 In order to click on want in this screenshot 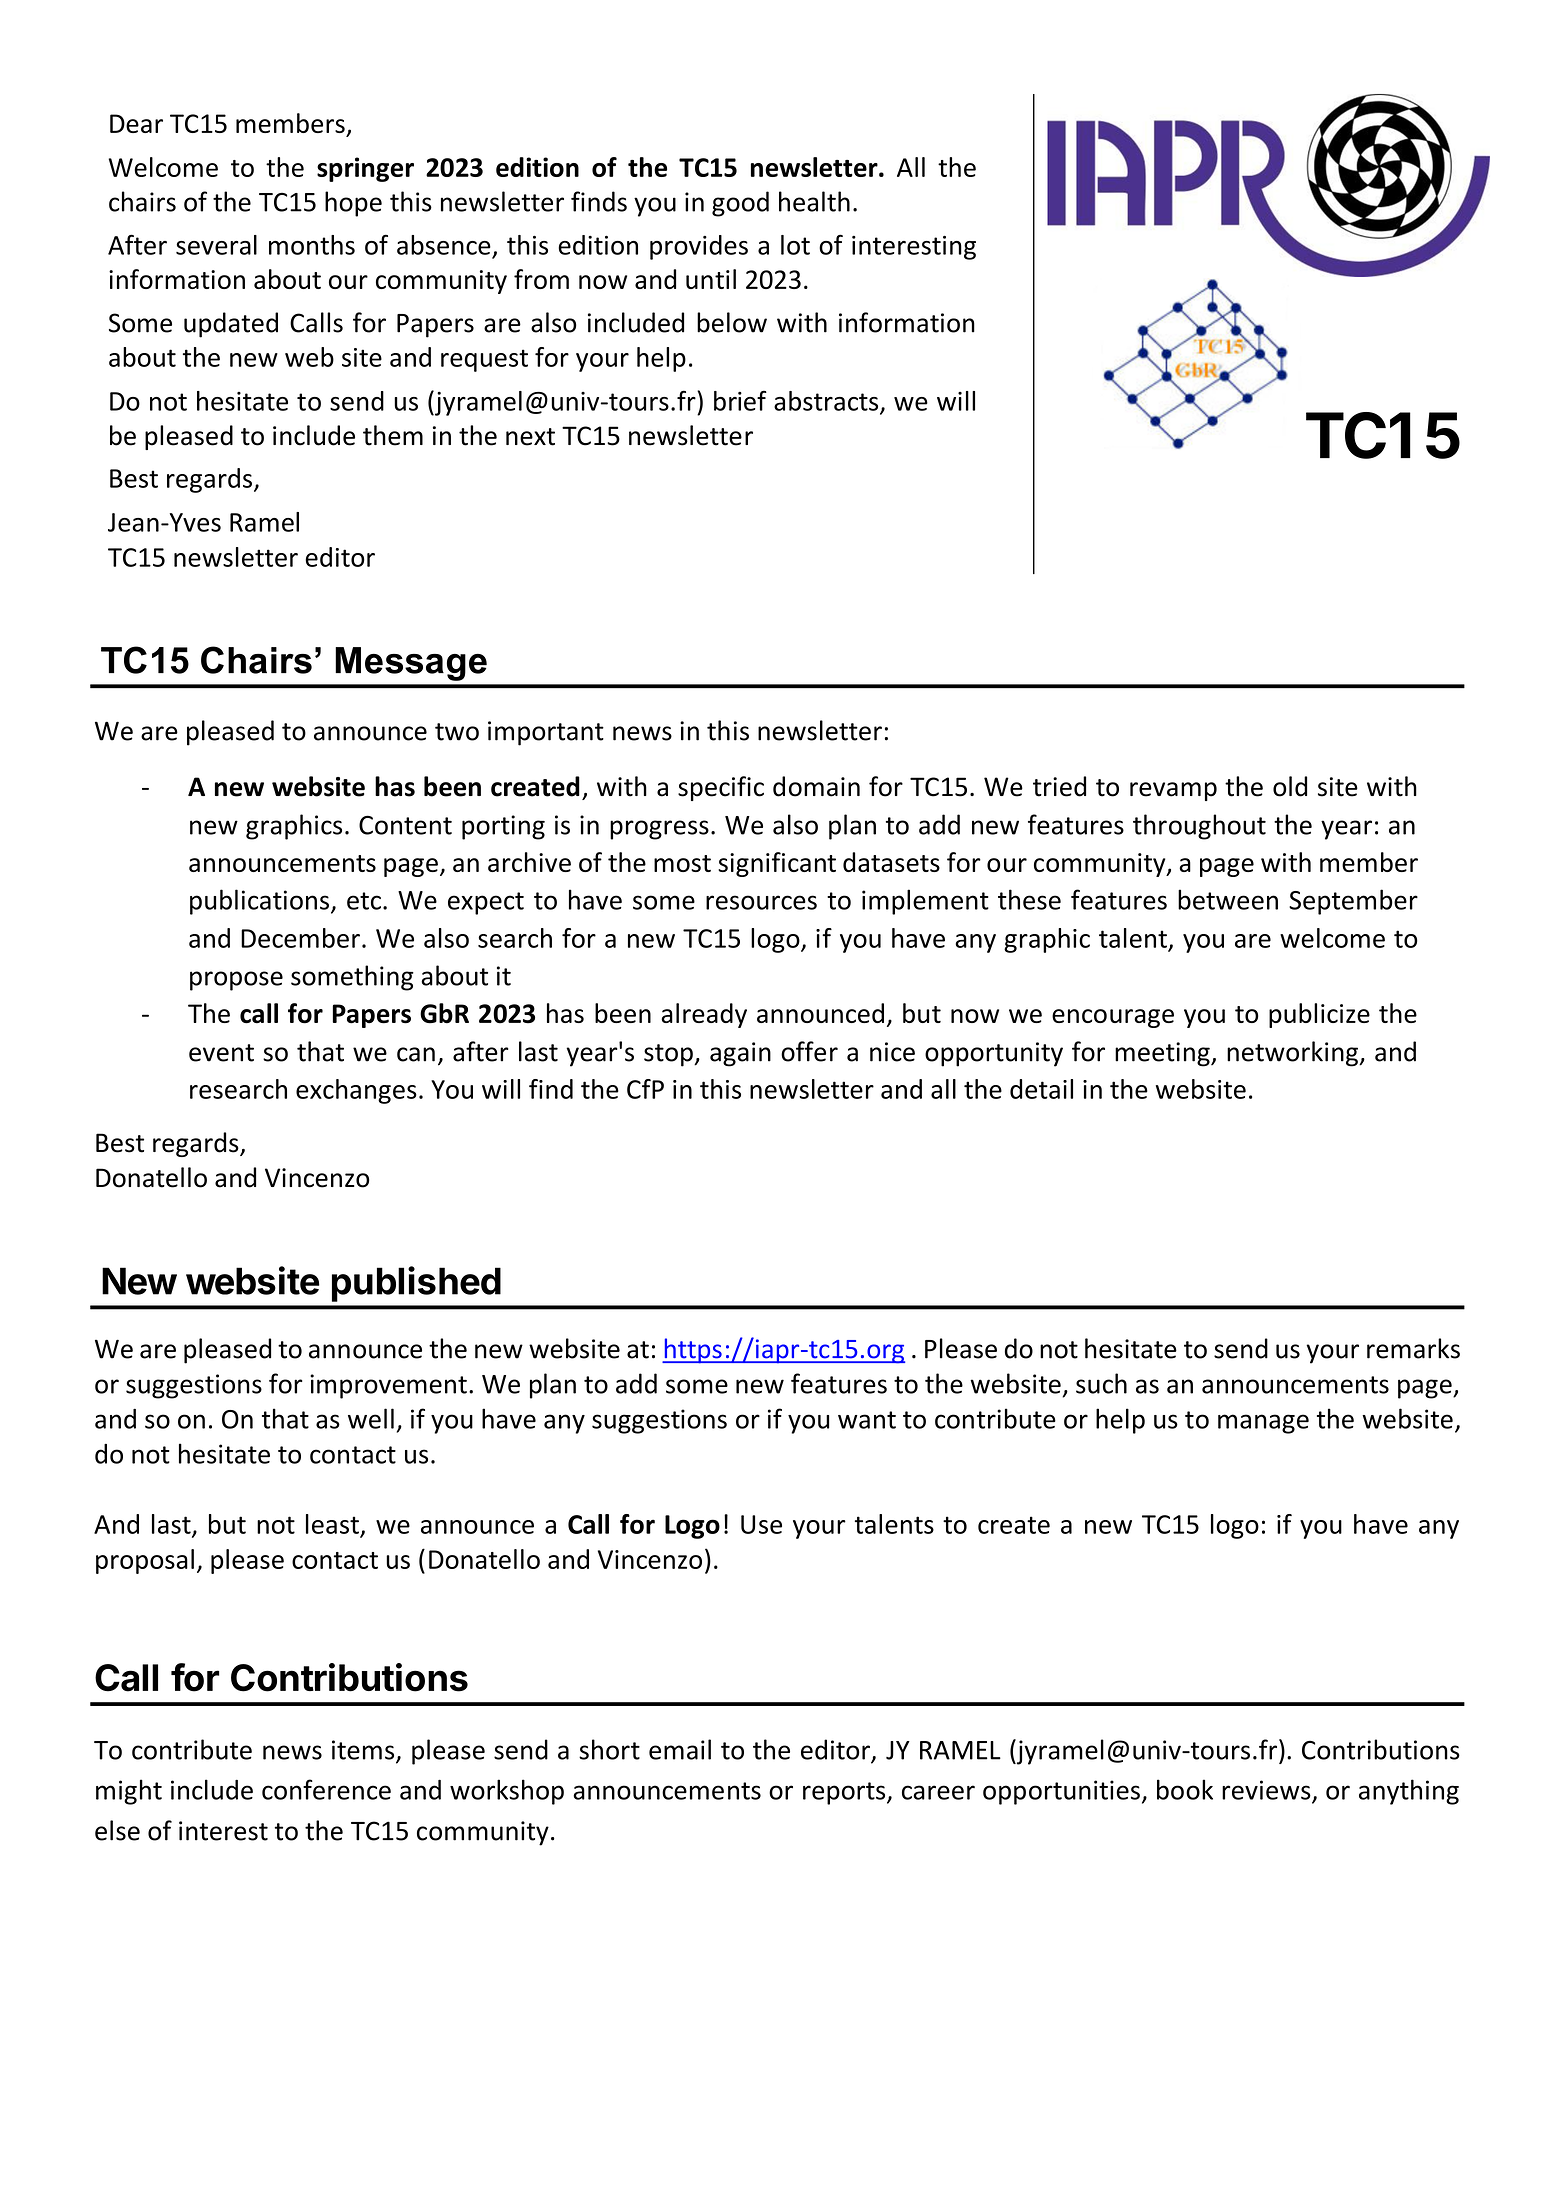, I will do `click(867, 1420)`.
